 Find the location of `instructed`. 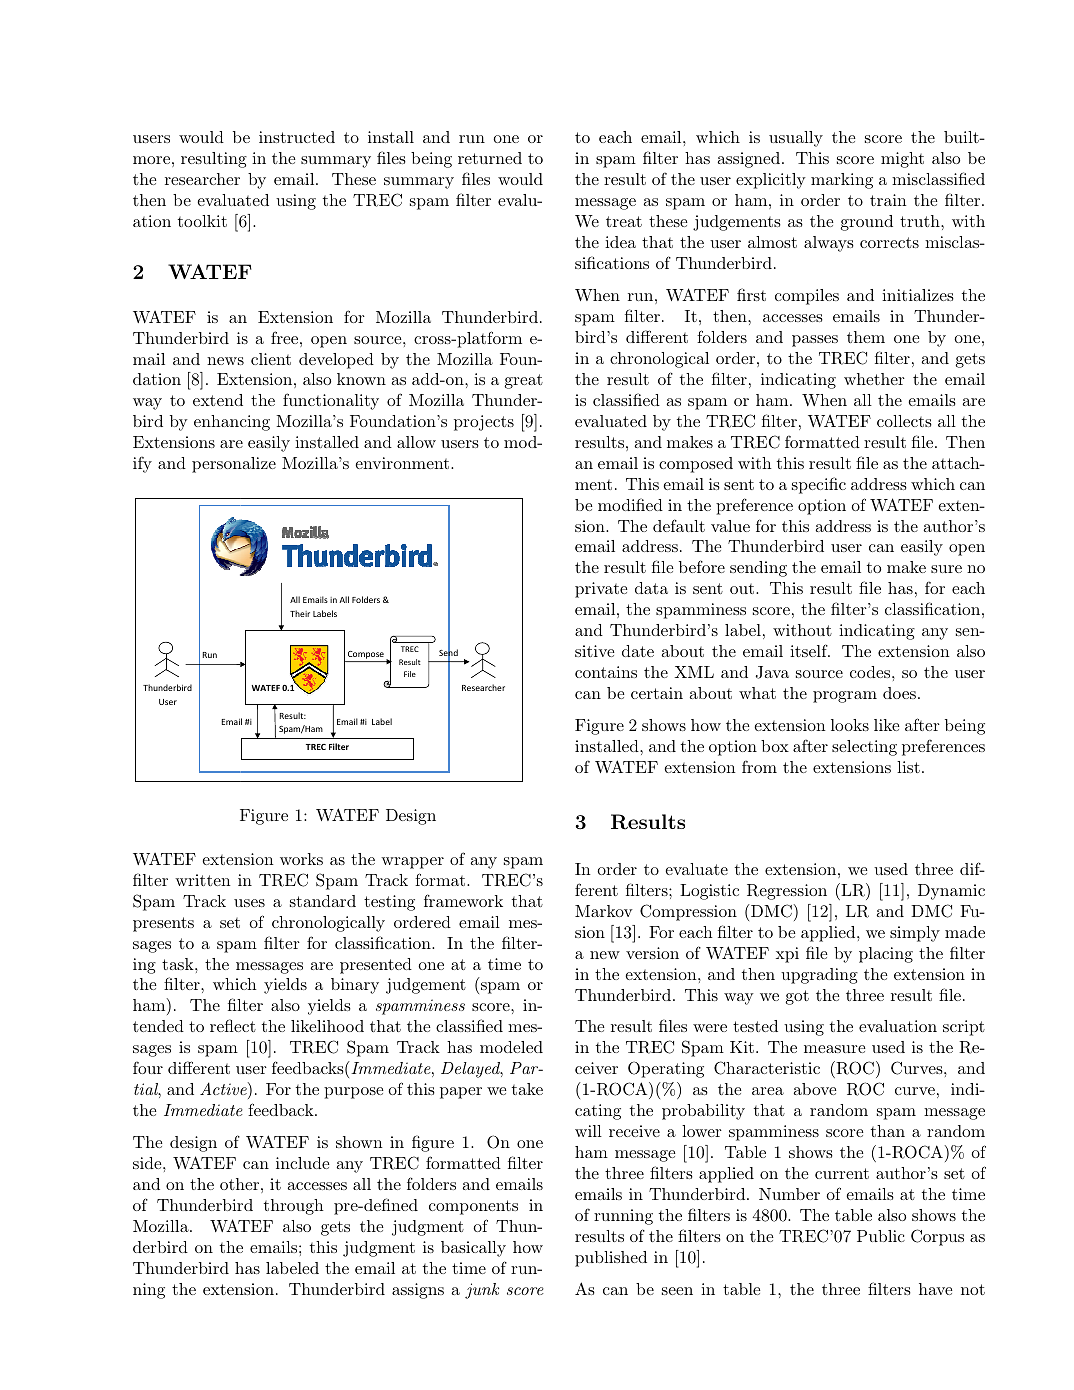

instructed is located at coordinates (297, 137).
